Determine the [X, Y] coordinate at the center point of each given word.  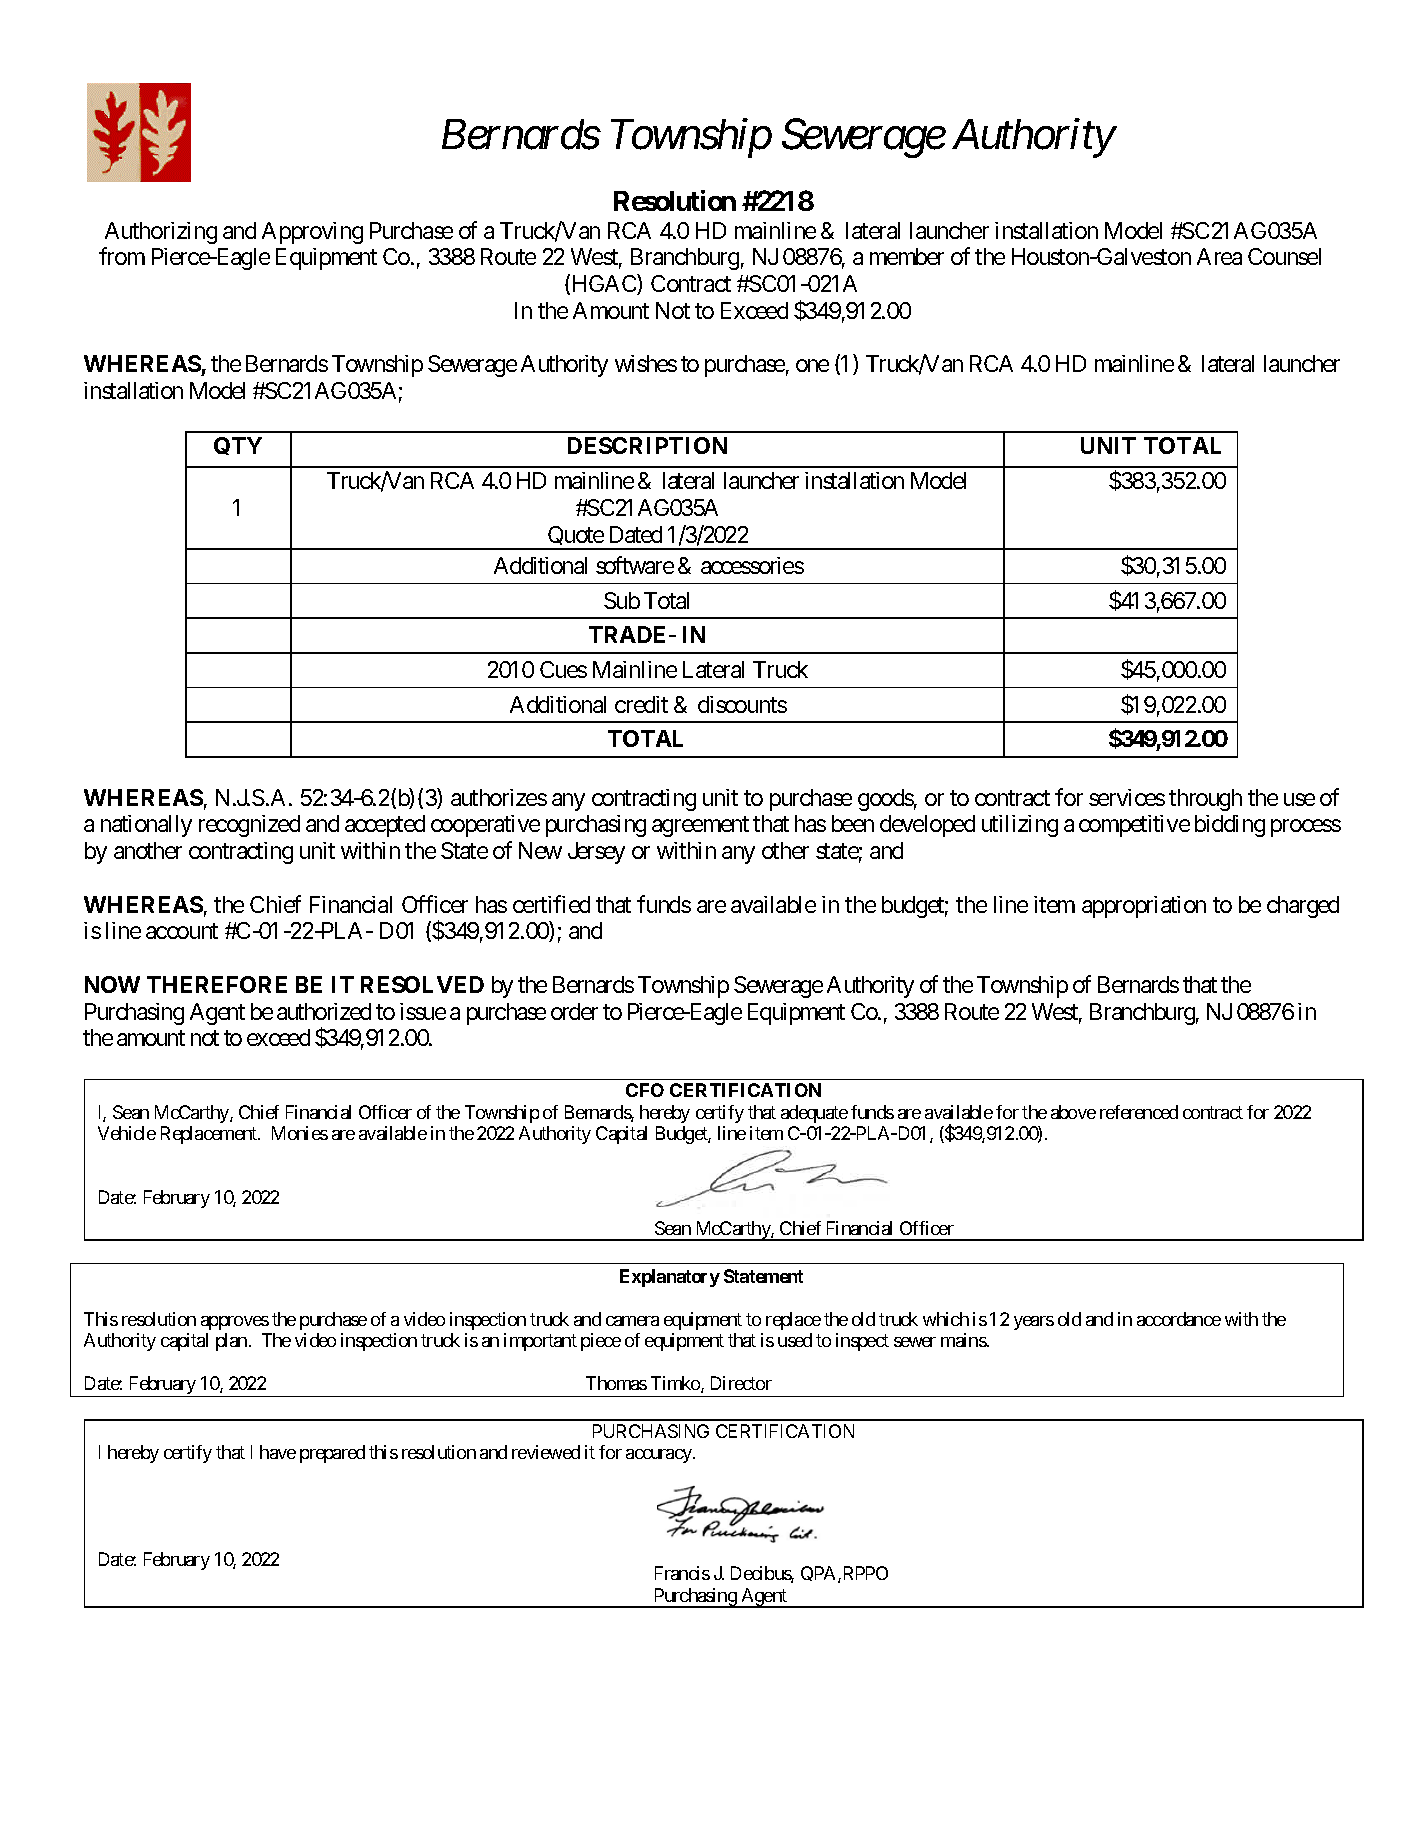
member [907, 256]
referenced [1139, 1112]
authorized [324, 1011]
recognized [249, 826]
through [1205, 800]
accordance [1179, 1319]
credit [641, 704]
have [278, 1452]
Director [741, 1383]
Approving [312, 233]
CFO [645, 1090]
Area [1219, 256]
